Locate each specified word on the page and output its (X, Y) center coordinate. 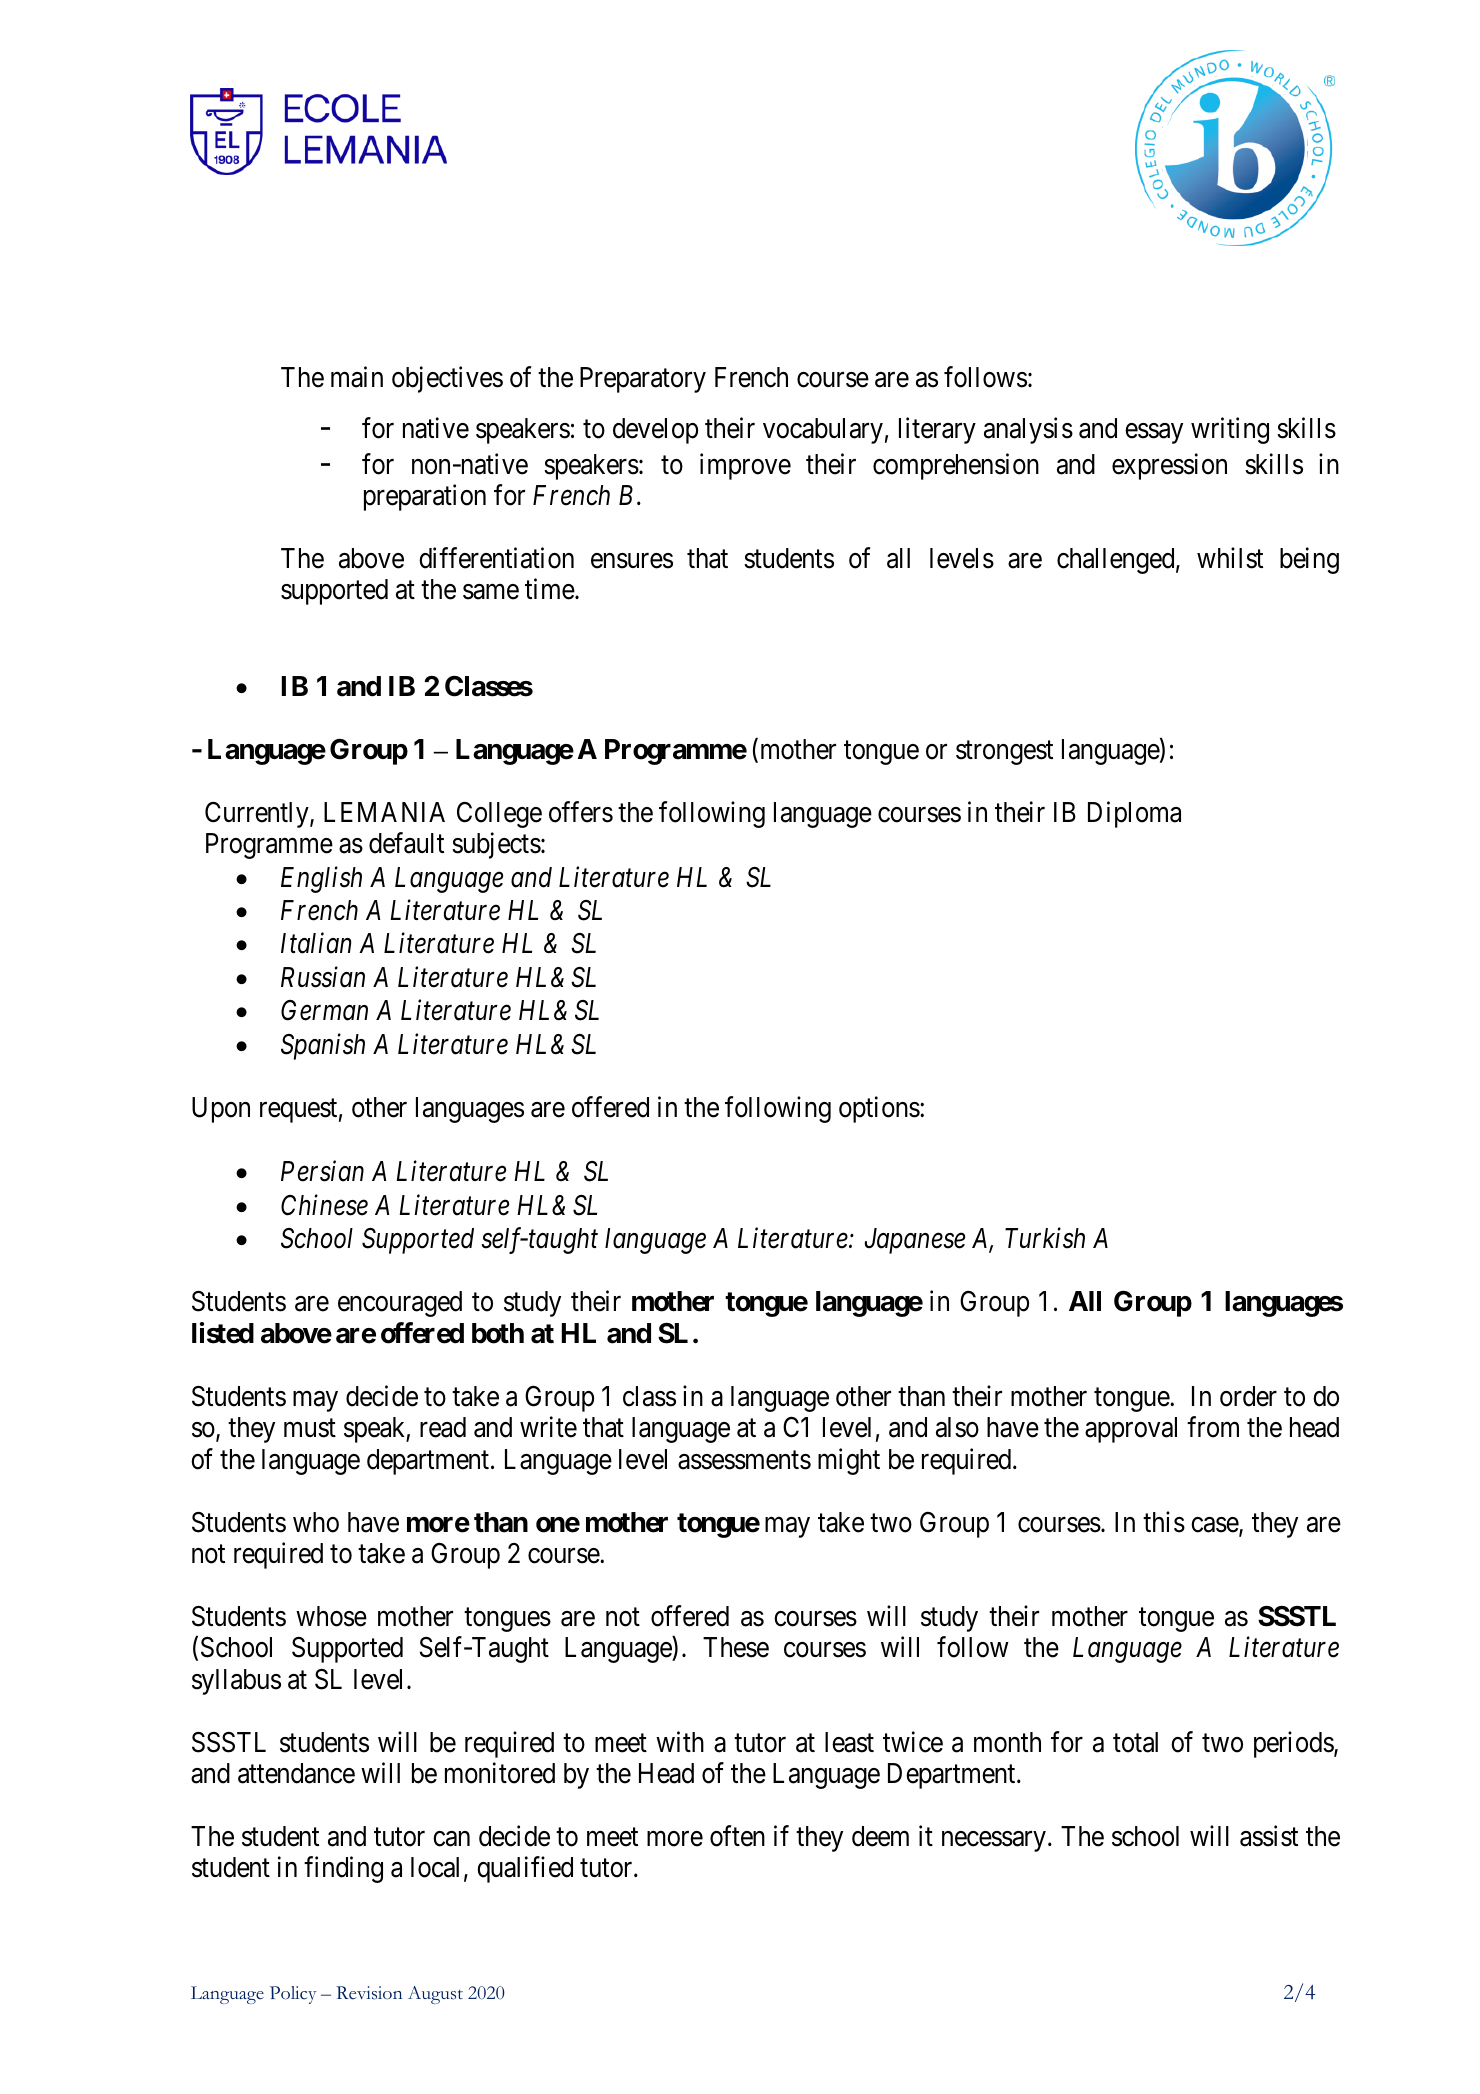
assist (1269, 1836)
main (357, 377)
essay (1154, 433)
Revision (369, 1993)
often (737, 1836)
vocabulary (823, 431)
